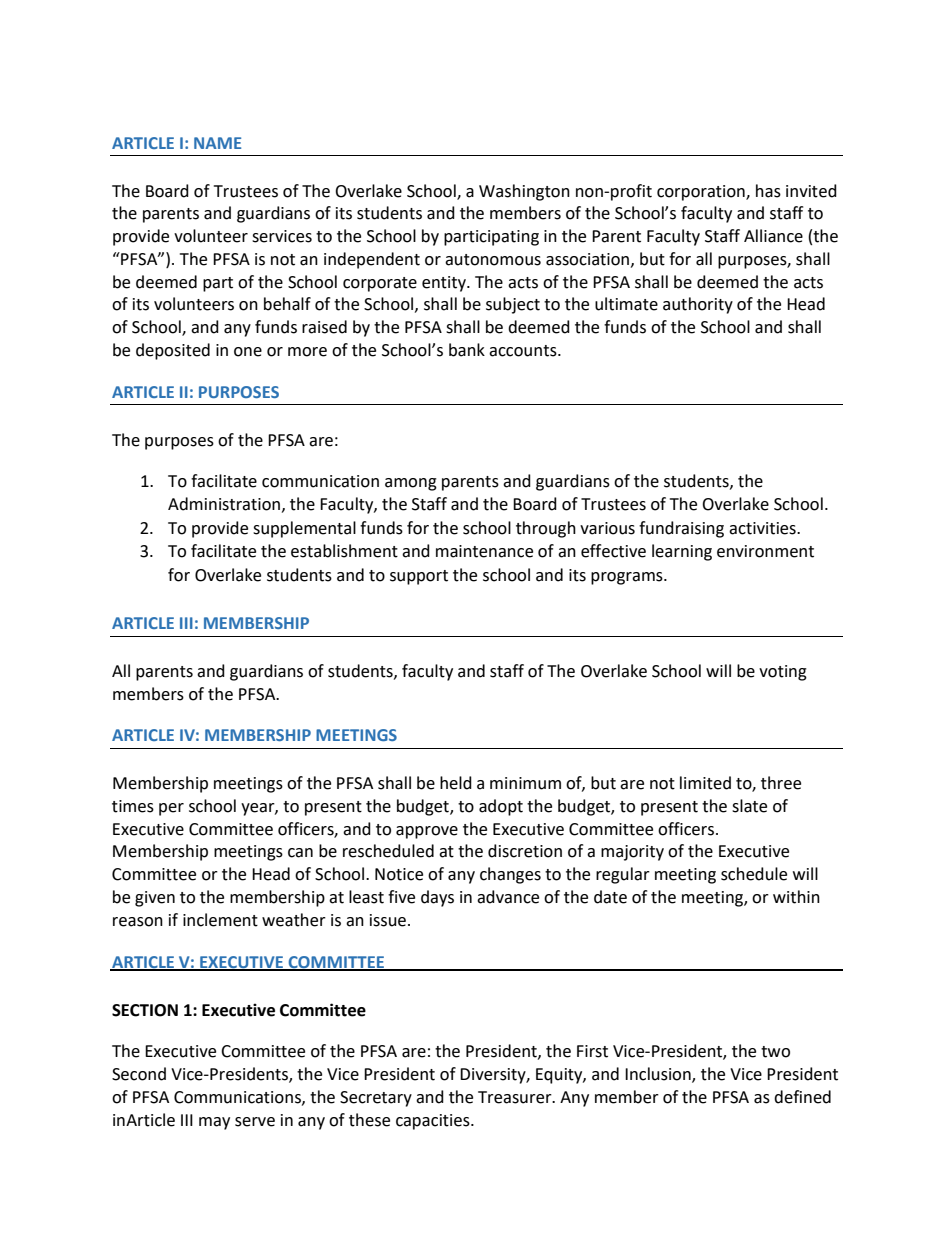 This document has height=1233, width=952. I want to click on one, so click(248, 352).
